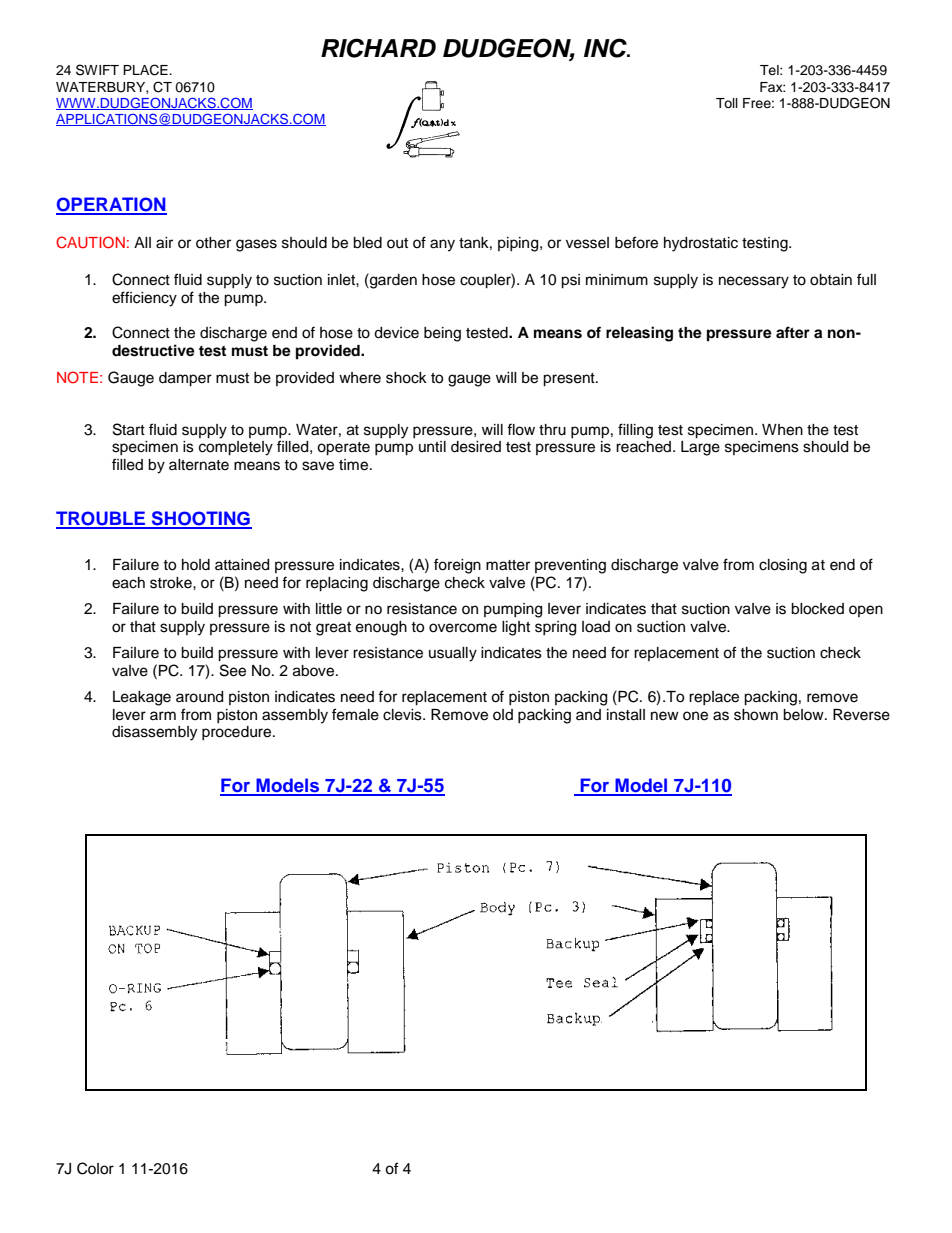  What do you see at coordinates (463, 628) in the page?
I see `overcome` at bounding box center [463, 628].
